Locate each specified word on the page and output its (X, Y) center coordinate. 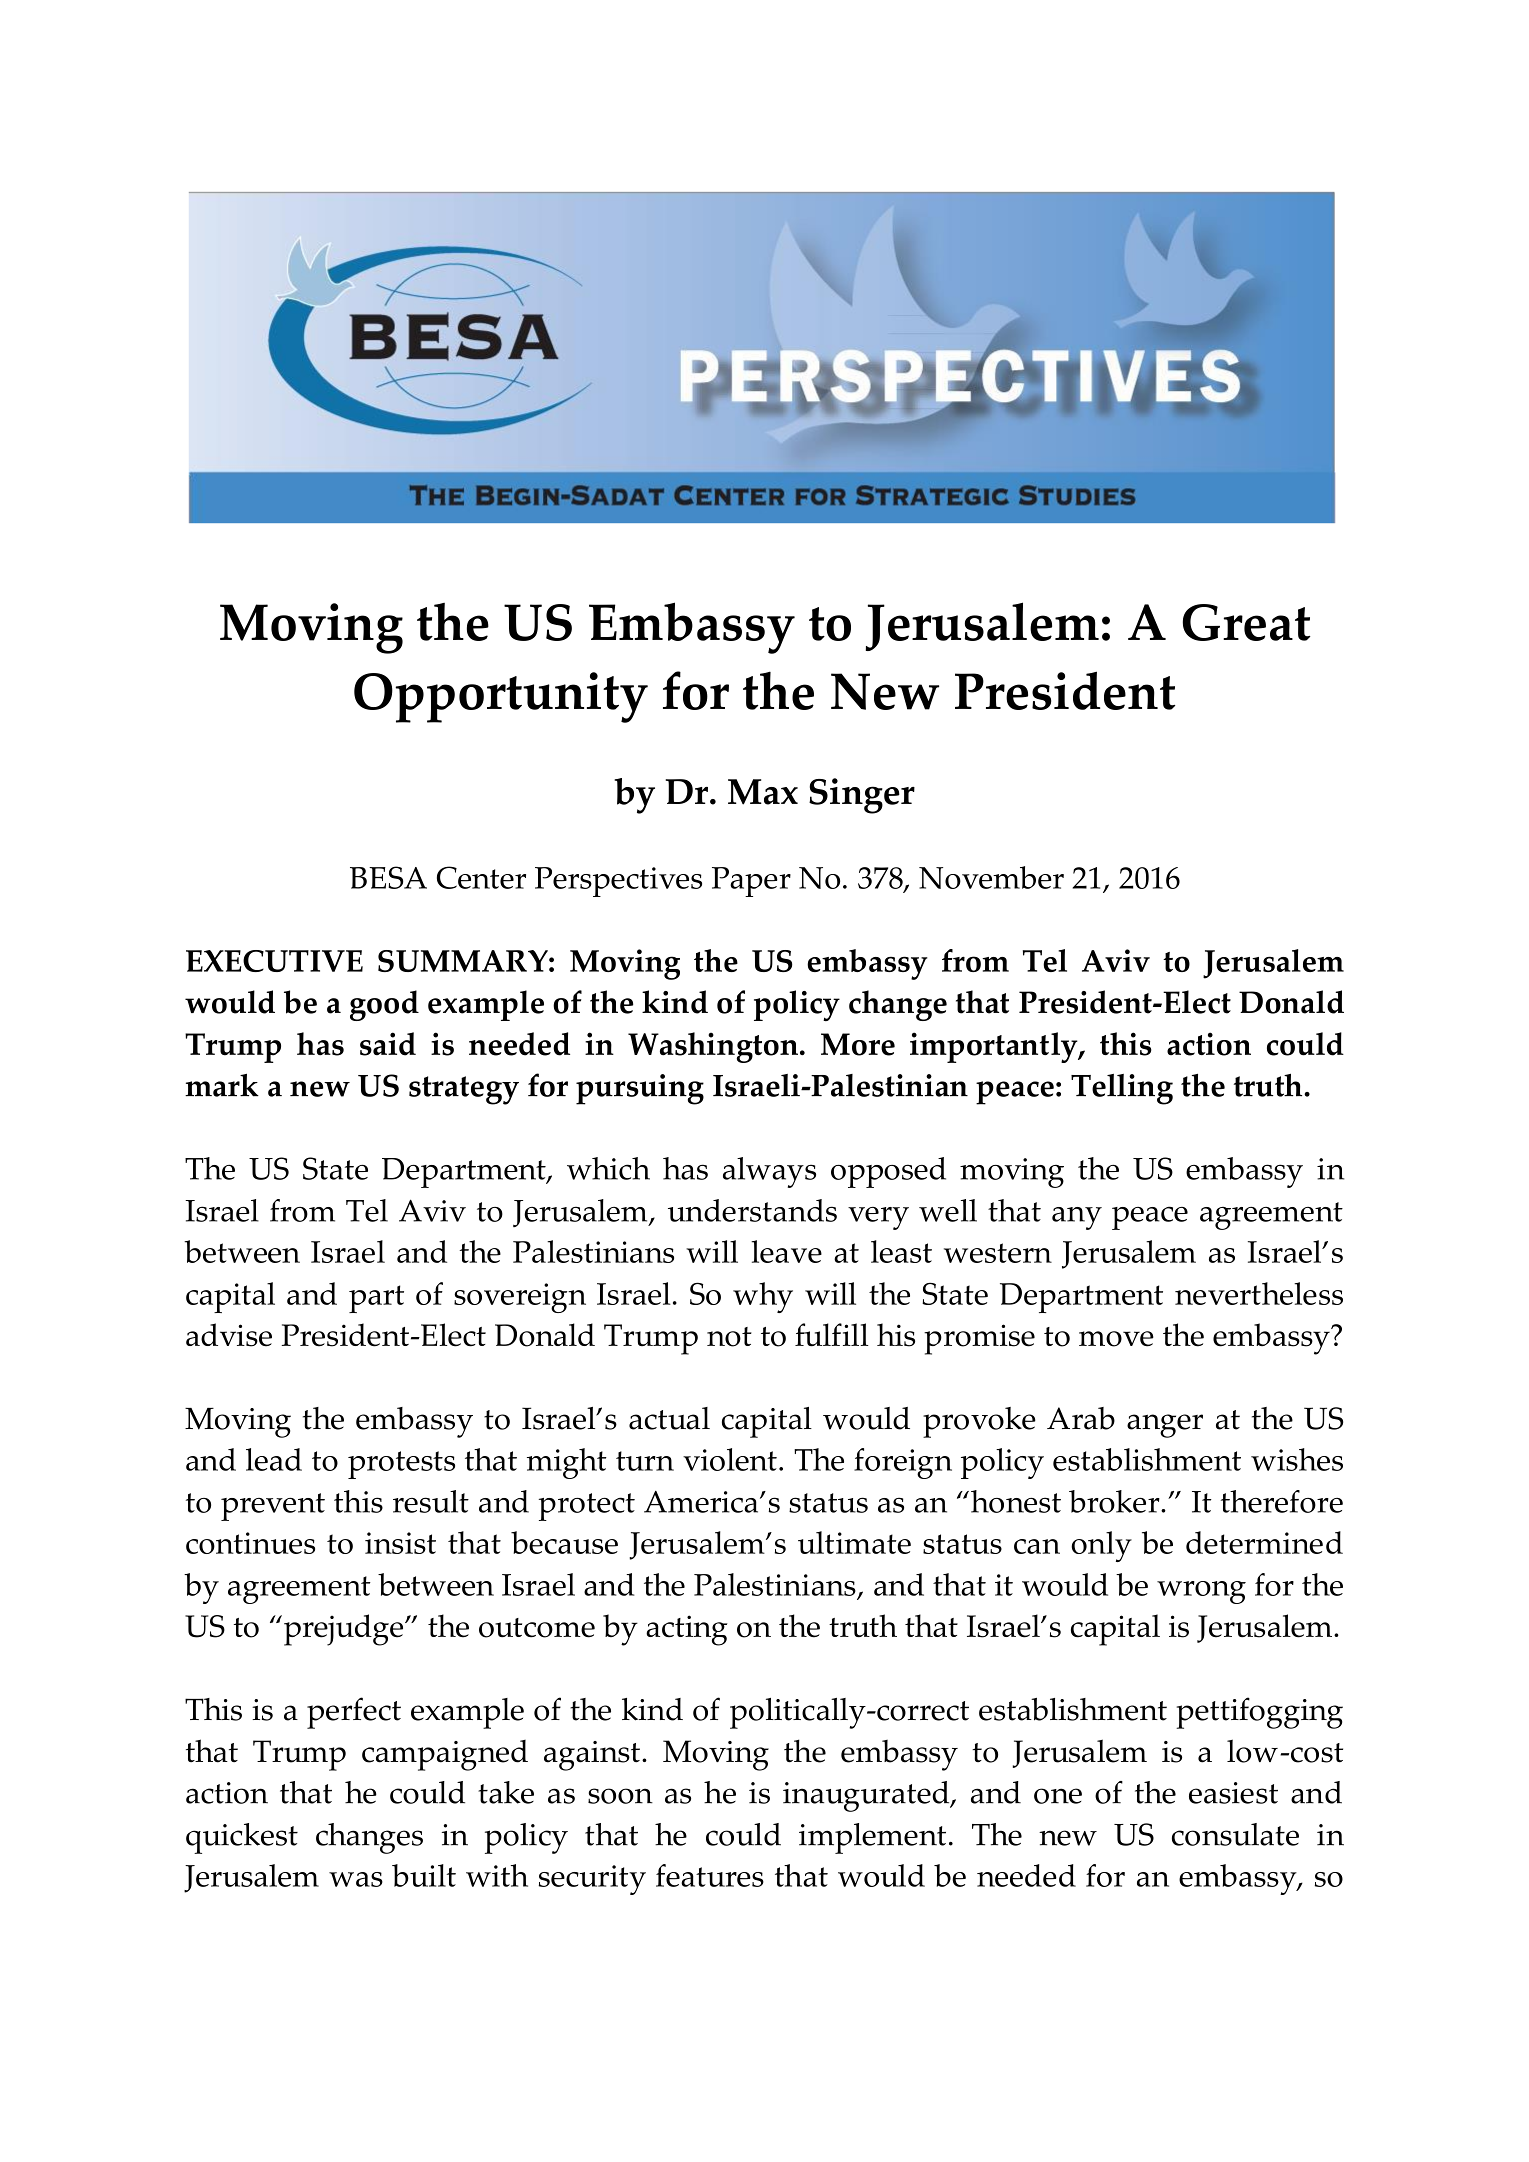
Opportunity (501, 697)
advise (229, 1335)
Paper (751, 882)
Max (763, 792)
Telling (1122, 1089)
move (1116, 1339)
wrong (1201, 1592)
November (991, 877)
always (769, 1172)
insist (400, 1543)
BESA (388, 877)
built (424, 1875)
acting (687, 1630)
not (729, 1337)
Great (1246, 622)
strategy (464, 1090)
